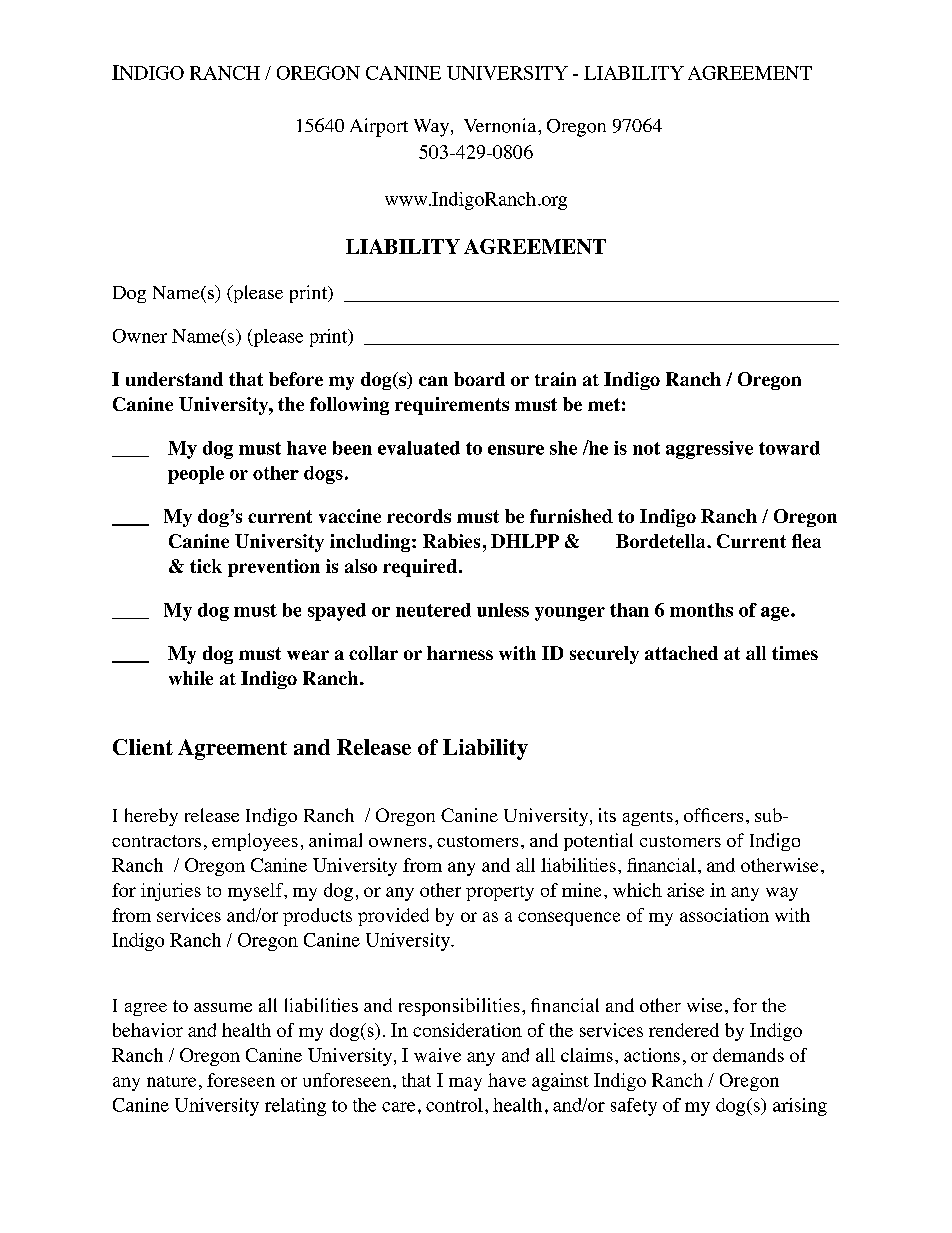 The image size is (952, 1233). What do you see at coordinates (479, 379) in the document?
I see `board` at bounding box center [479, 379].
